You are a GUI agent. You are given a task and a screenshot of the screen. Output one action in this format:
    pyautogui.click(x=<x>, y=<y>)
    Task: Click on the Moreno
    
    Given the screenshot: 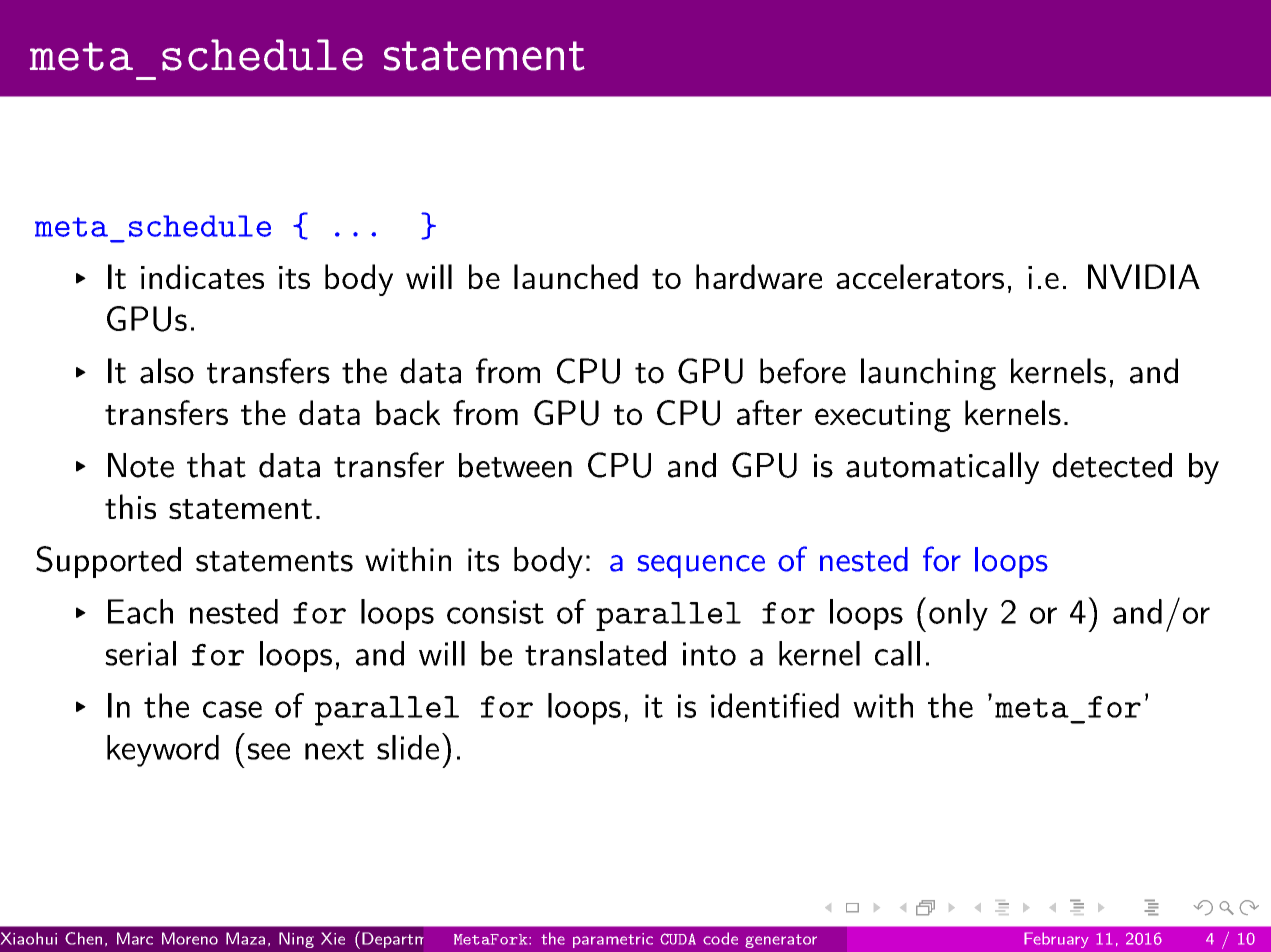 What is the action you would take?
    pyautogui.click(x=190, y=938)
